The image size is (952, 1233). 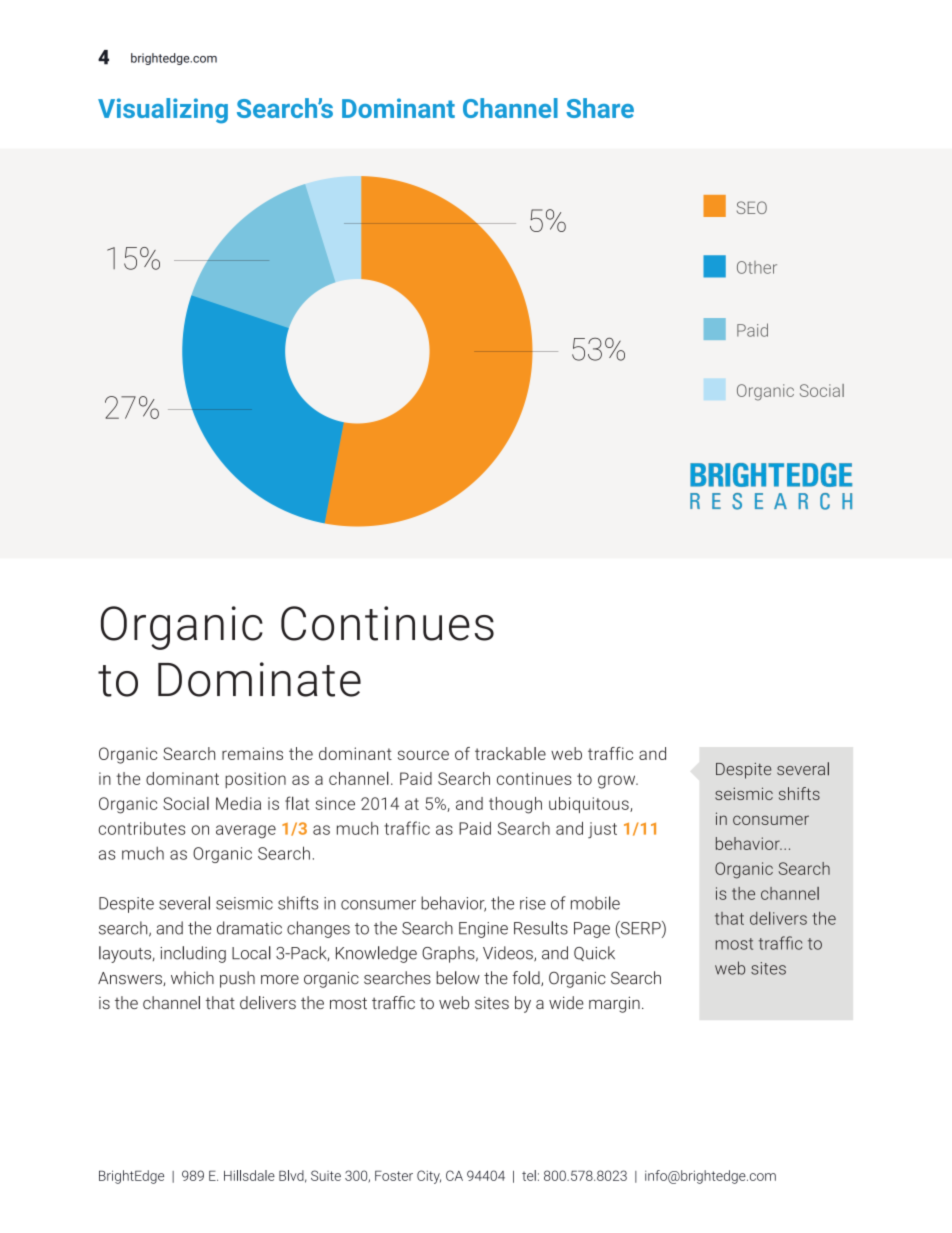 I want to click on Hillsdale, so click(x=249, y=1175).
